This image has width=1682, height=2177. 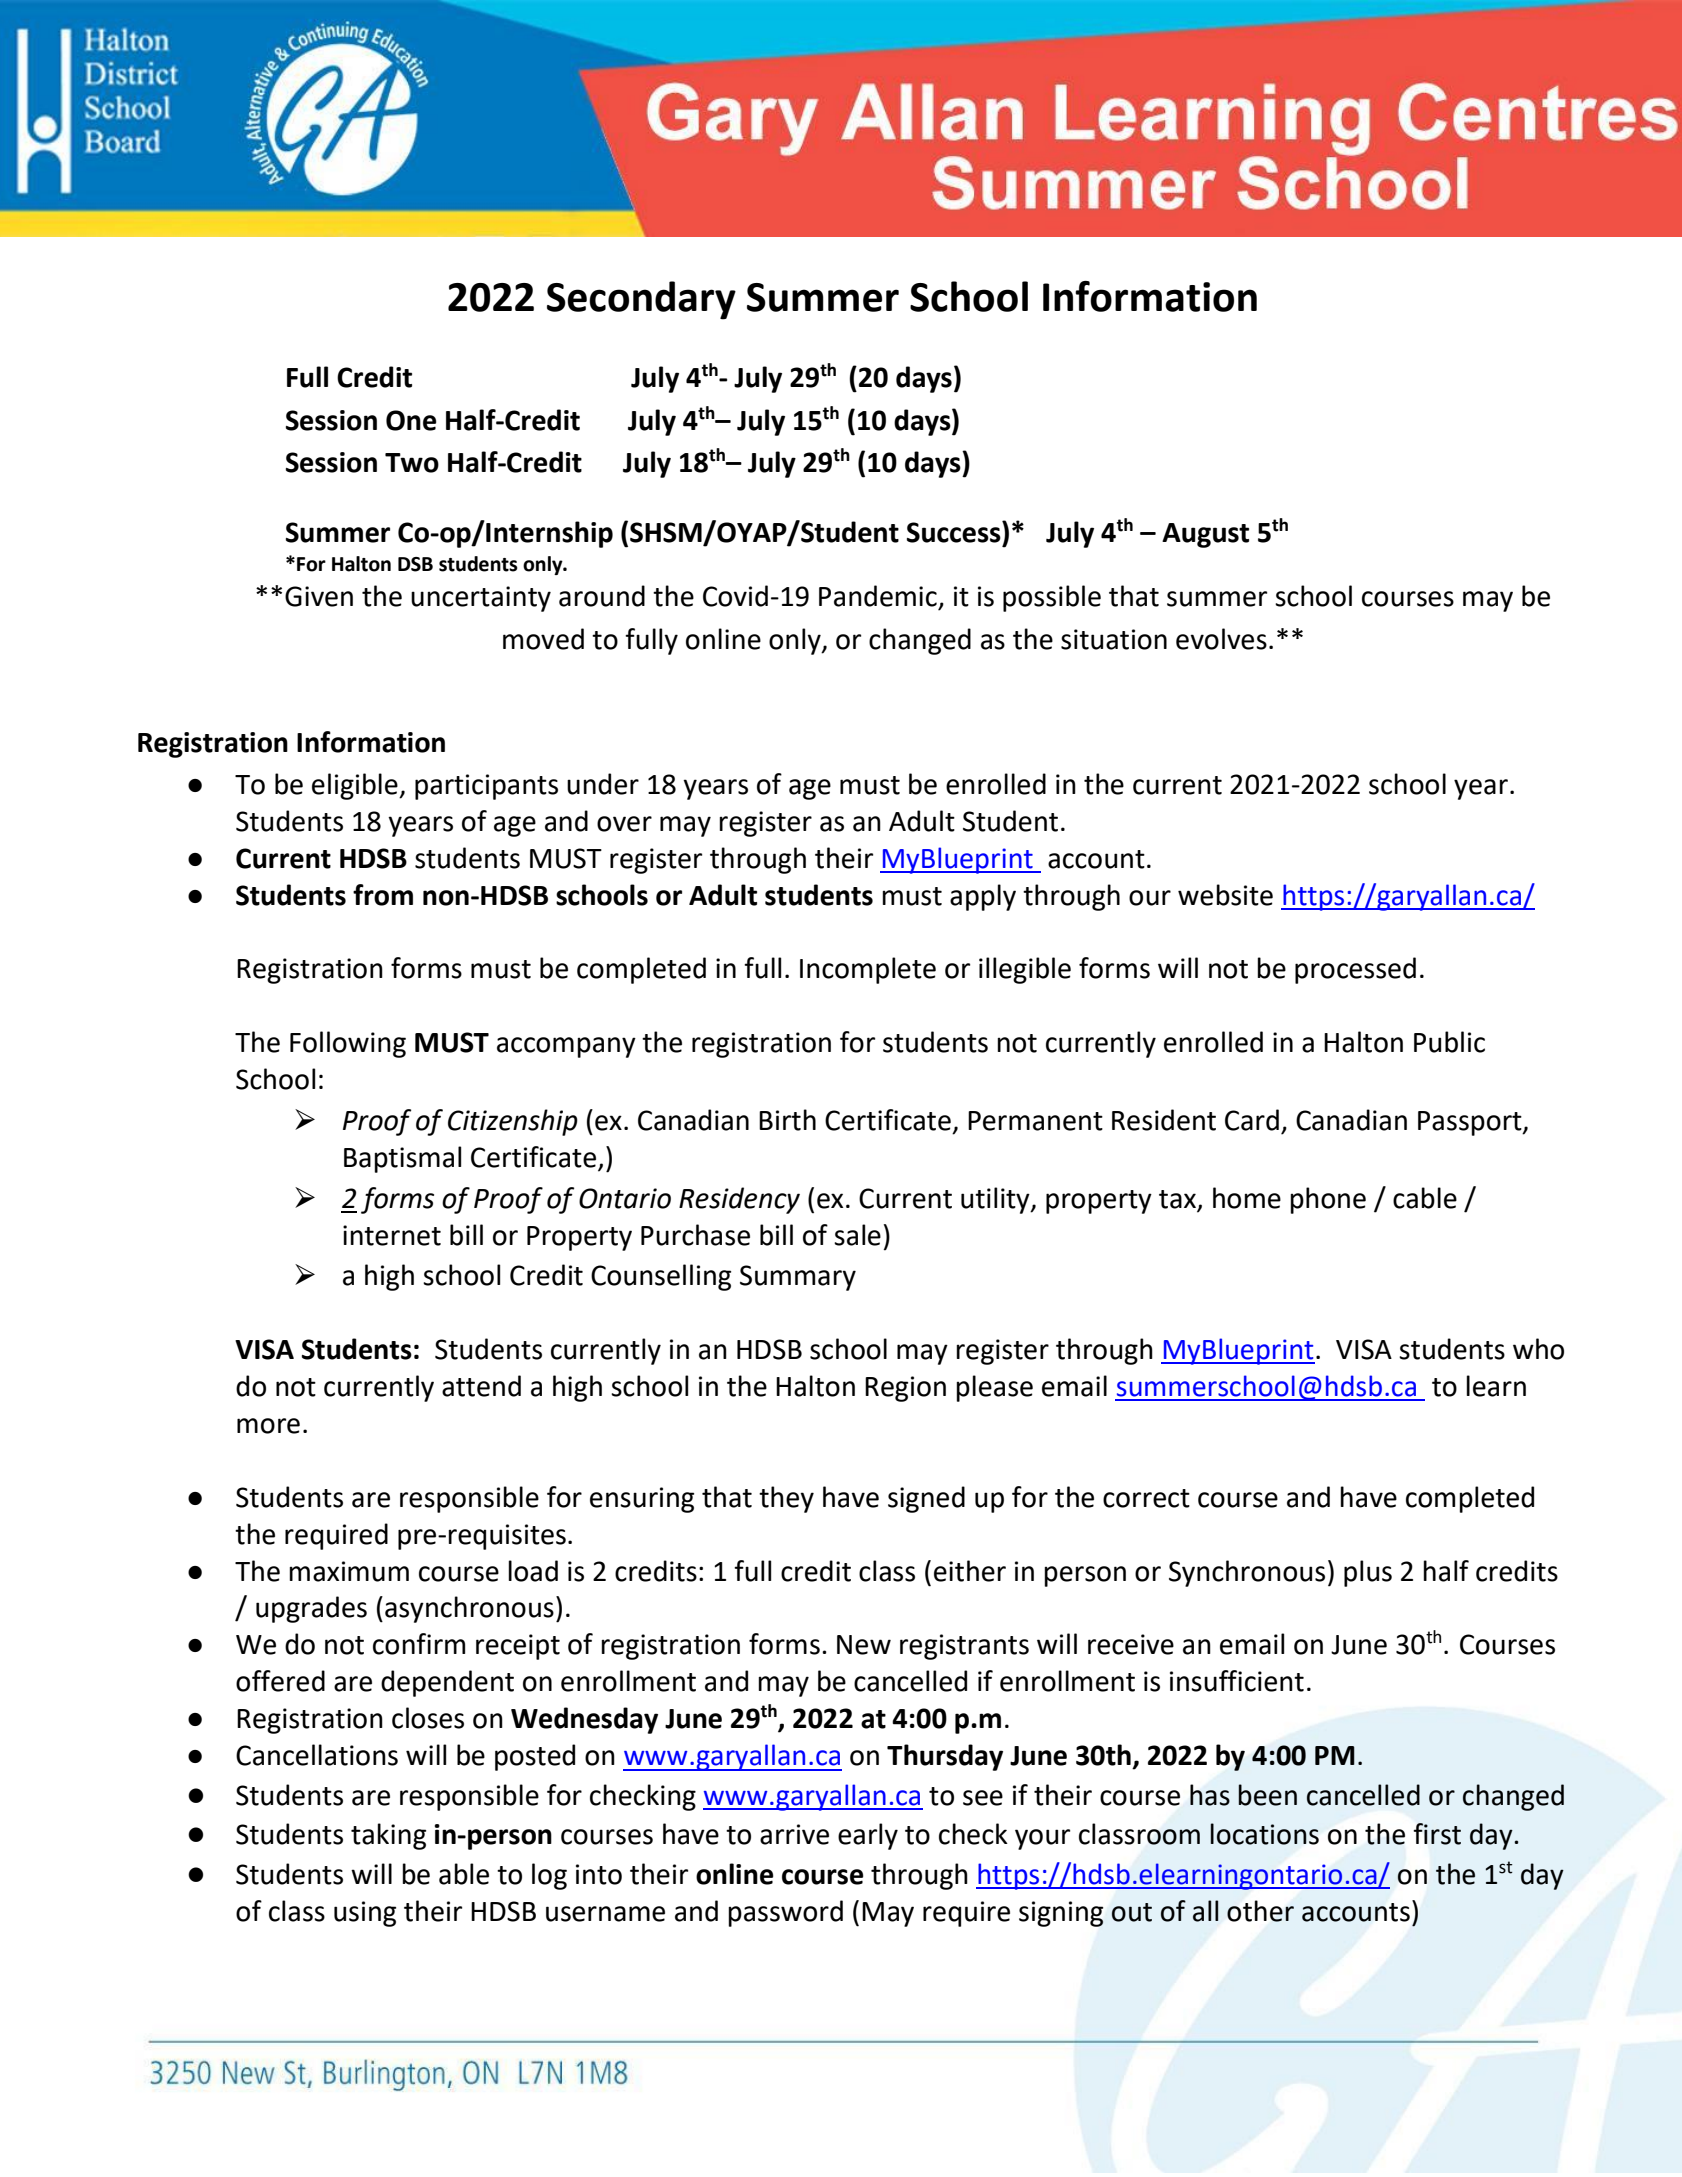 What do you see at coordinates (412, 463) in the image?
I see `Two` at bounding box center [412, 463].
